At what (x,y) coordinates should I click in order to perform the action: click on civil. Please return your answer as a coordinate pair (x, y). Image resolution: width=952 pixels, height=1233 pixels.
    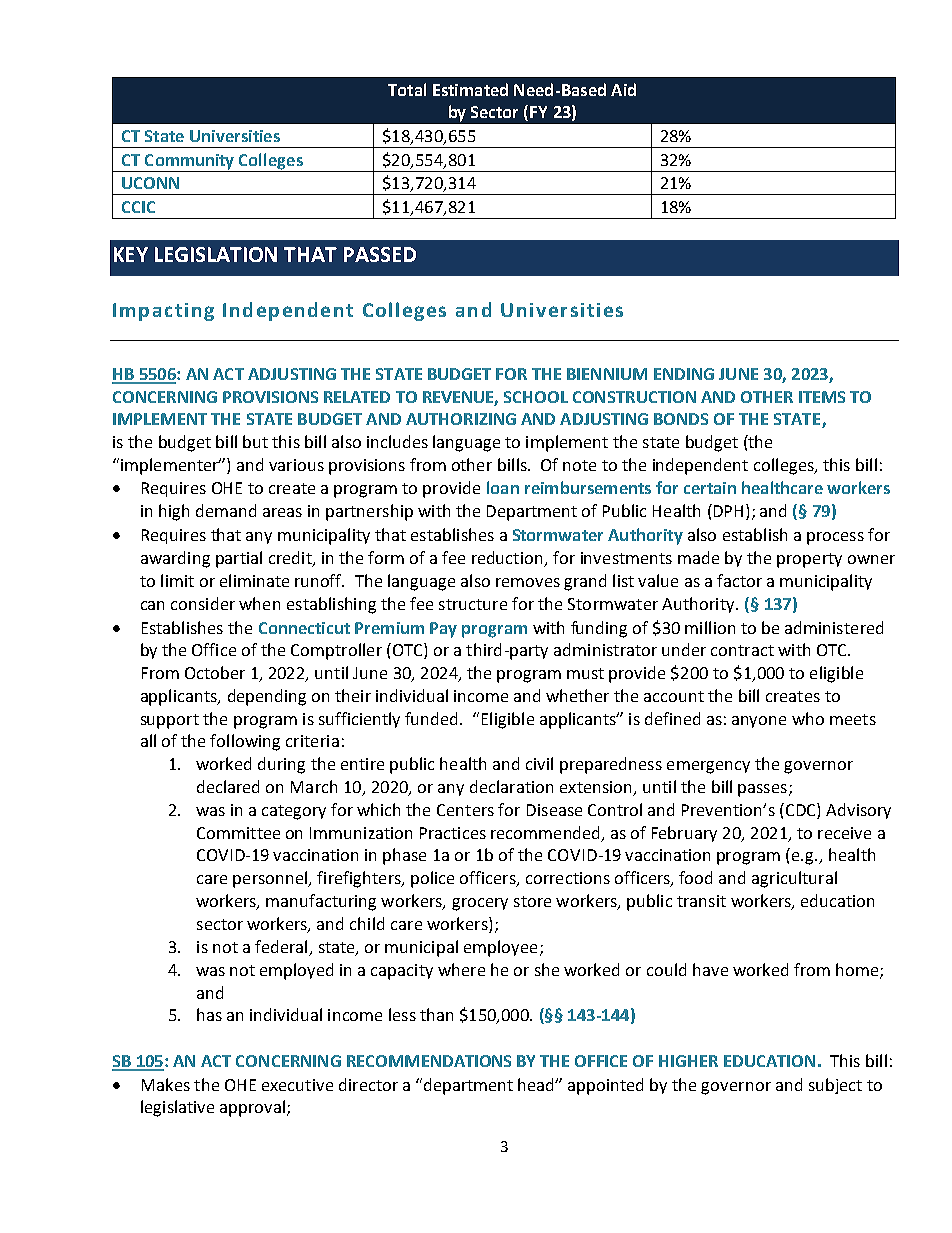
    Looking at the image, I should click on (539, 763).
